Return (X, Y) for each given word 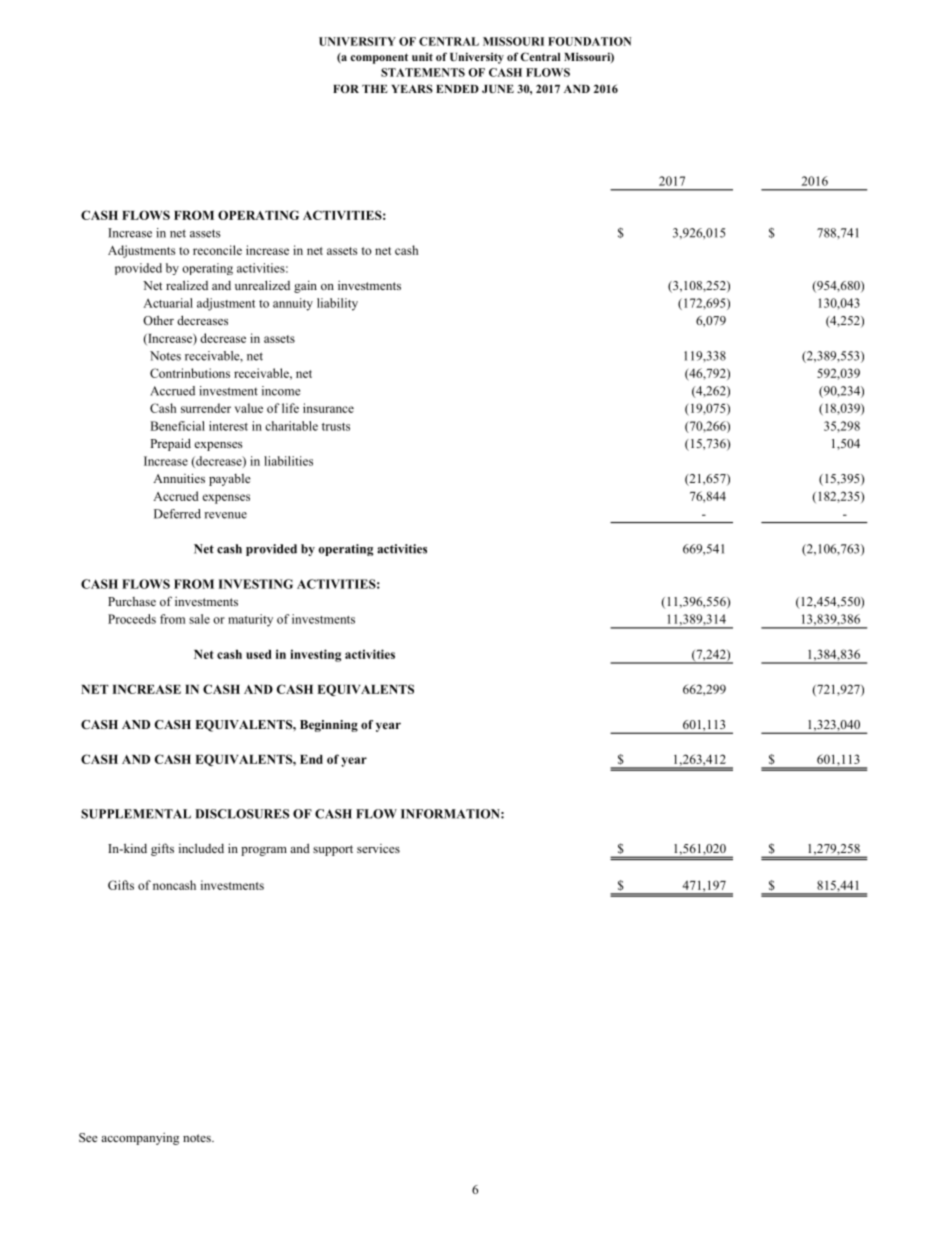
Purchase (132, 601)
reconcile (217, 250)
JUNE (498, 89)
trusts (336, 427)
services (378, 848)
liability (337, 304)
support (333, 850)
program (264, 851)
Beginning (329, 726)
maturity (250, 620)
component (379, 58)
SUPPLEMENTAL (136, 814)
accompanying (140, 1139)
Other (158, 320)
